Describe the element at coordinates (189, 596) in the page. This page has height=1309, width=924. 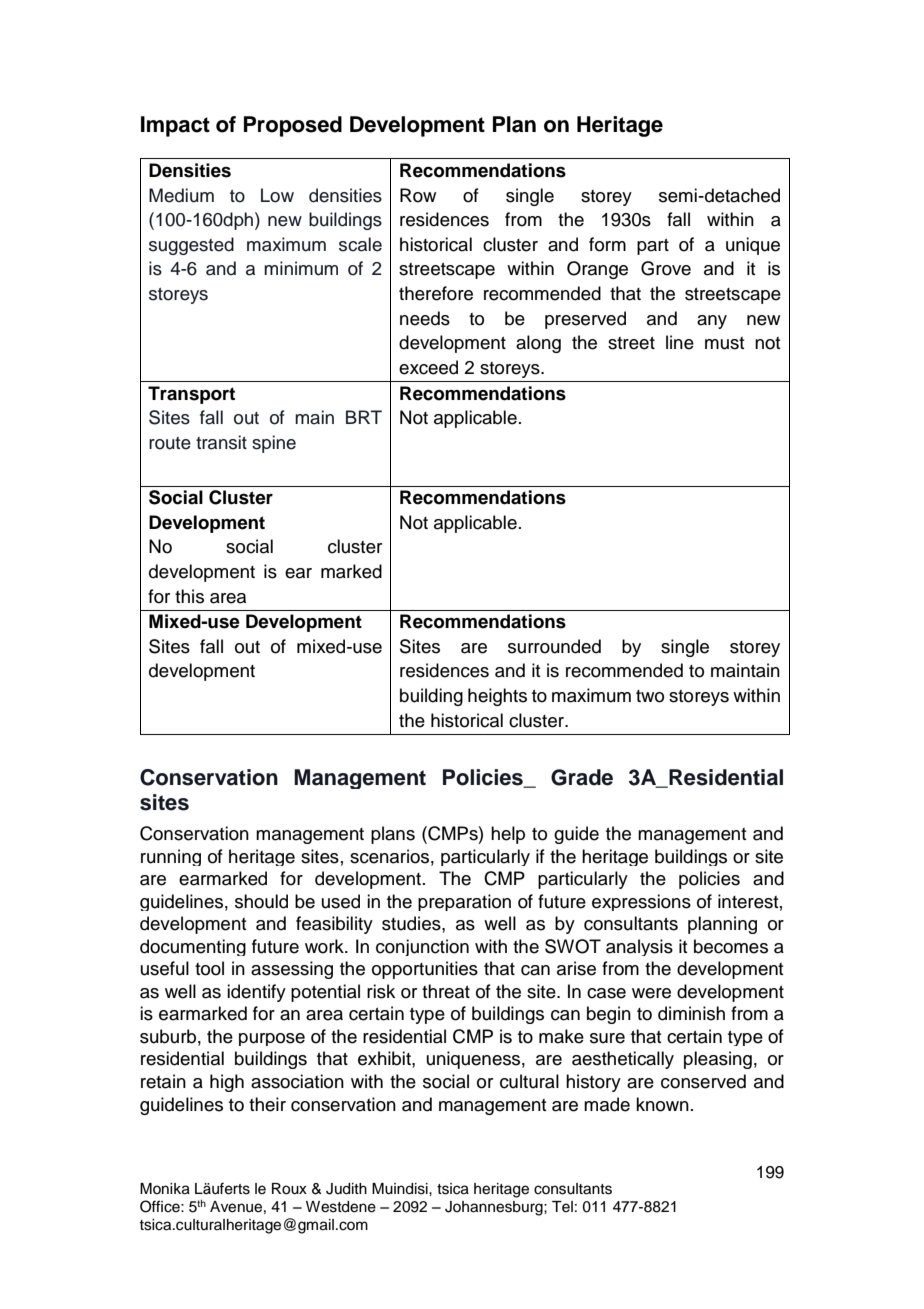
I see `this` at that location.
